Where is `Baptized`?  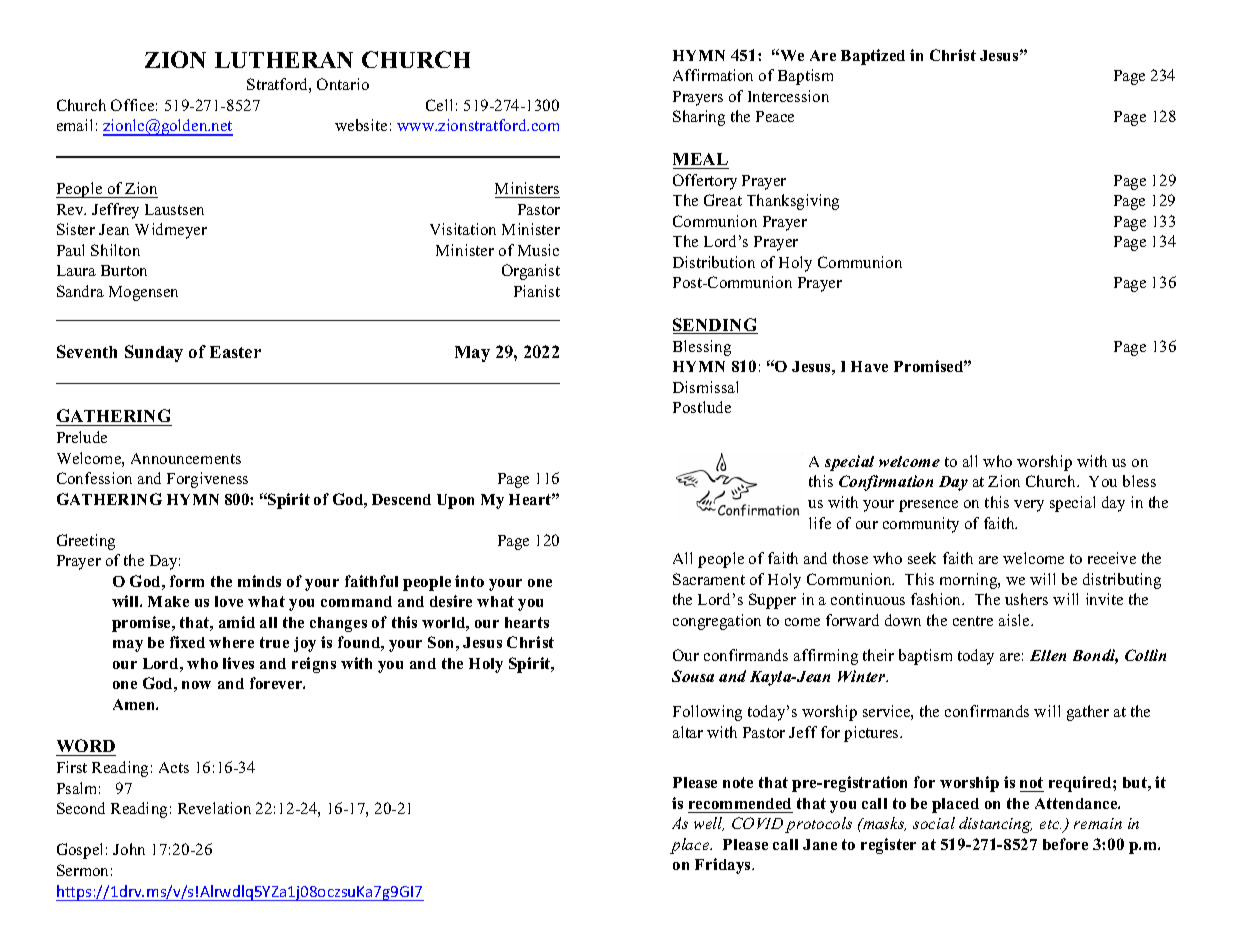
Baptized is located at coordinates (873, 57).
